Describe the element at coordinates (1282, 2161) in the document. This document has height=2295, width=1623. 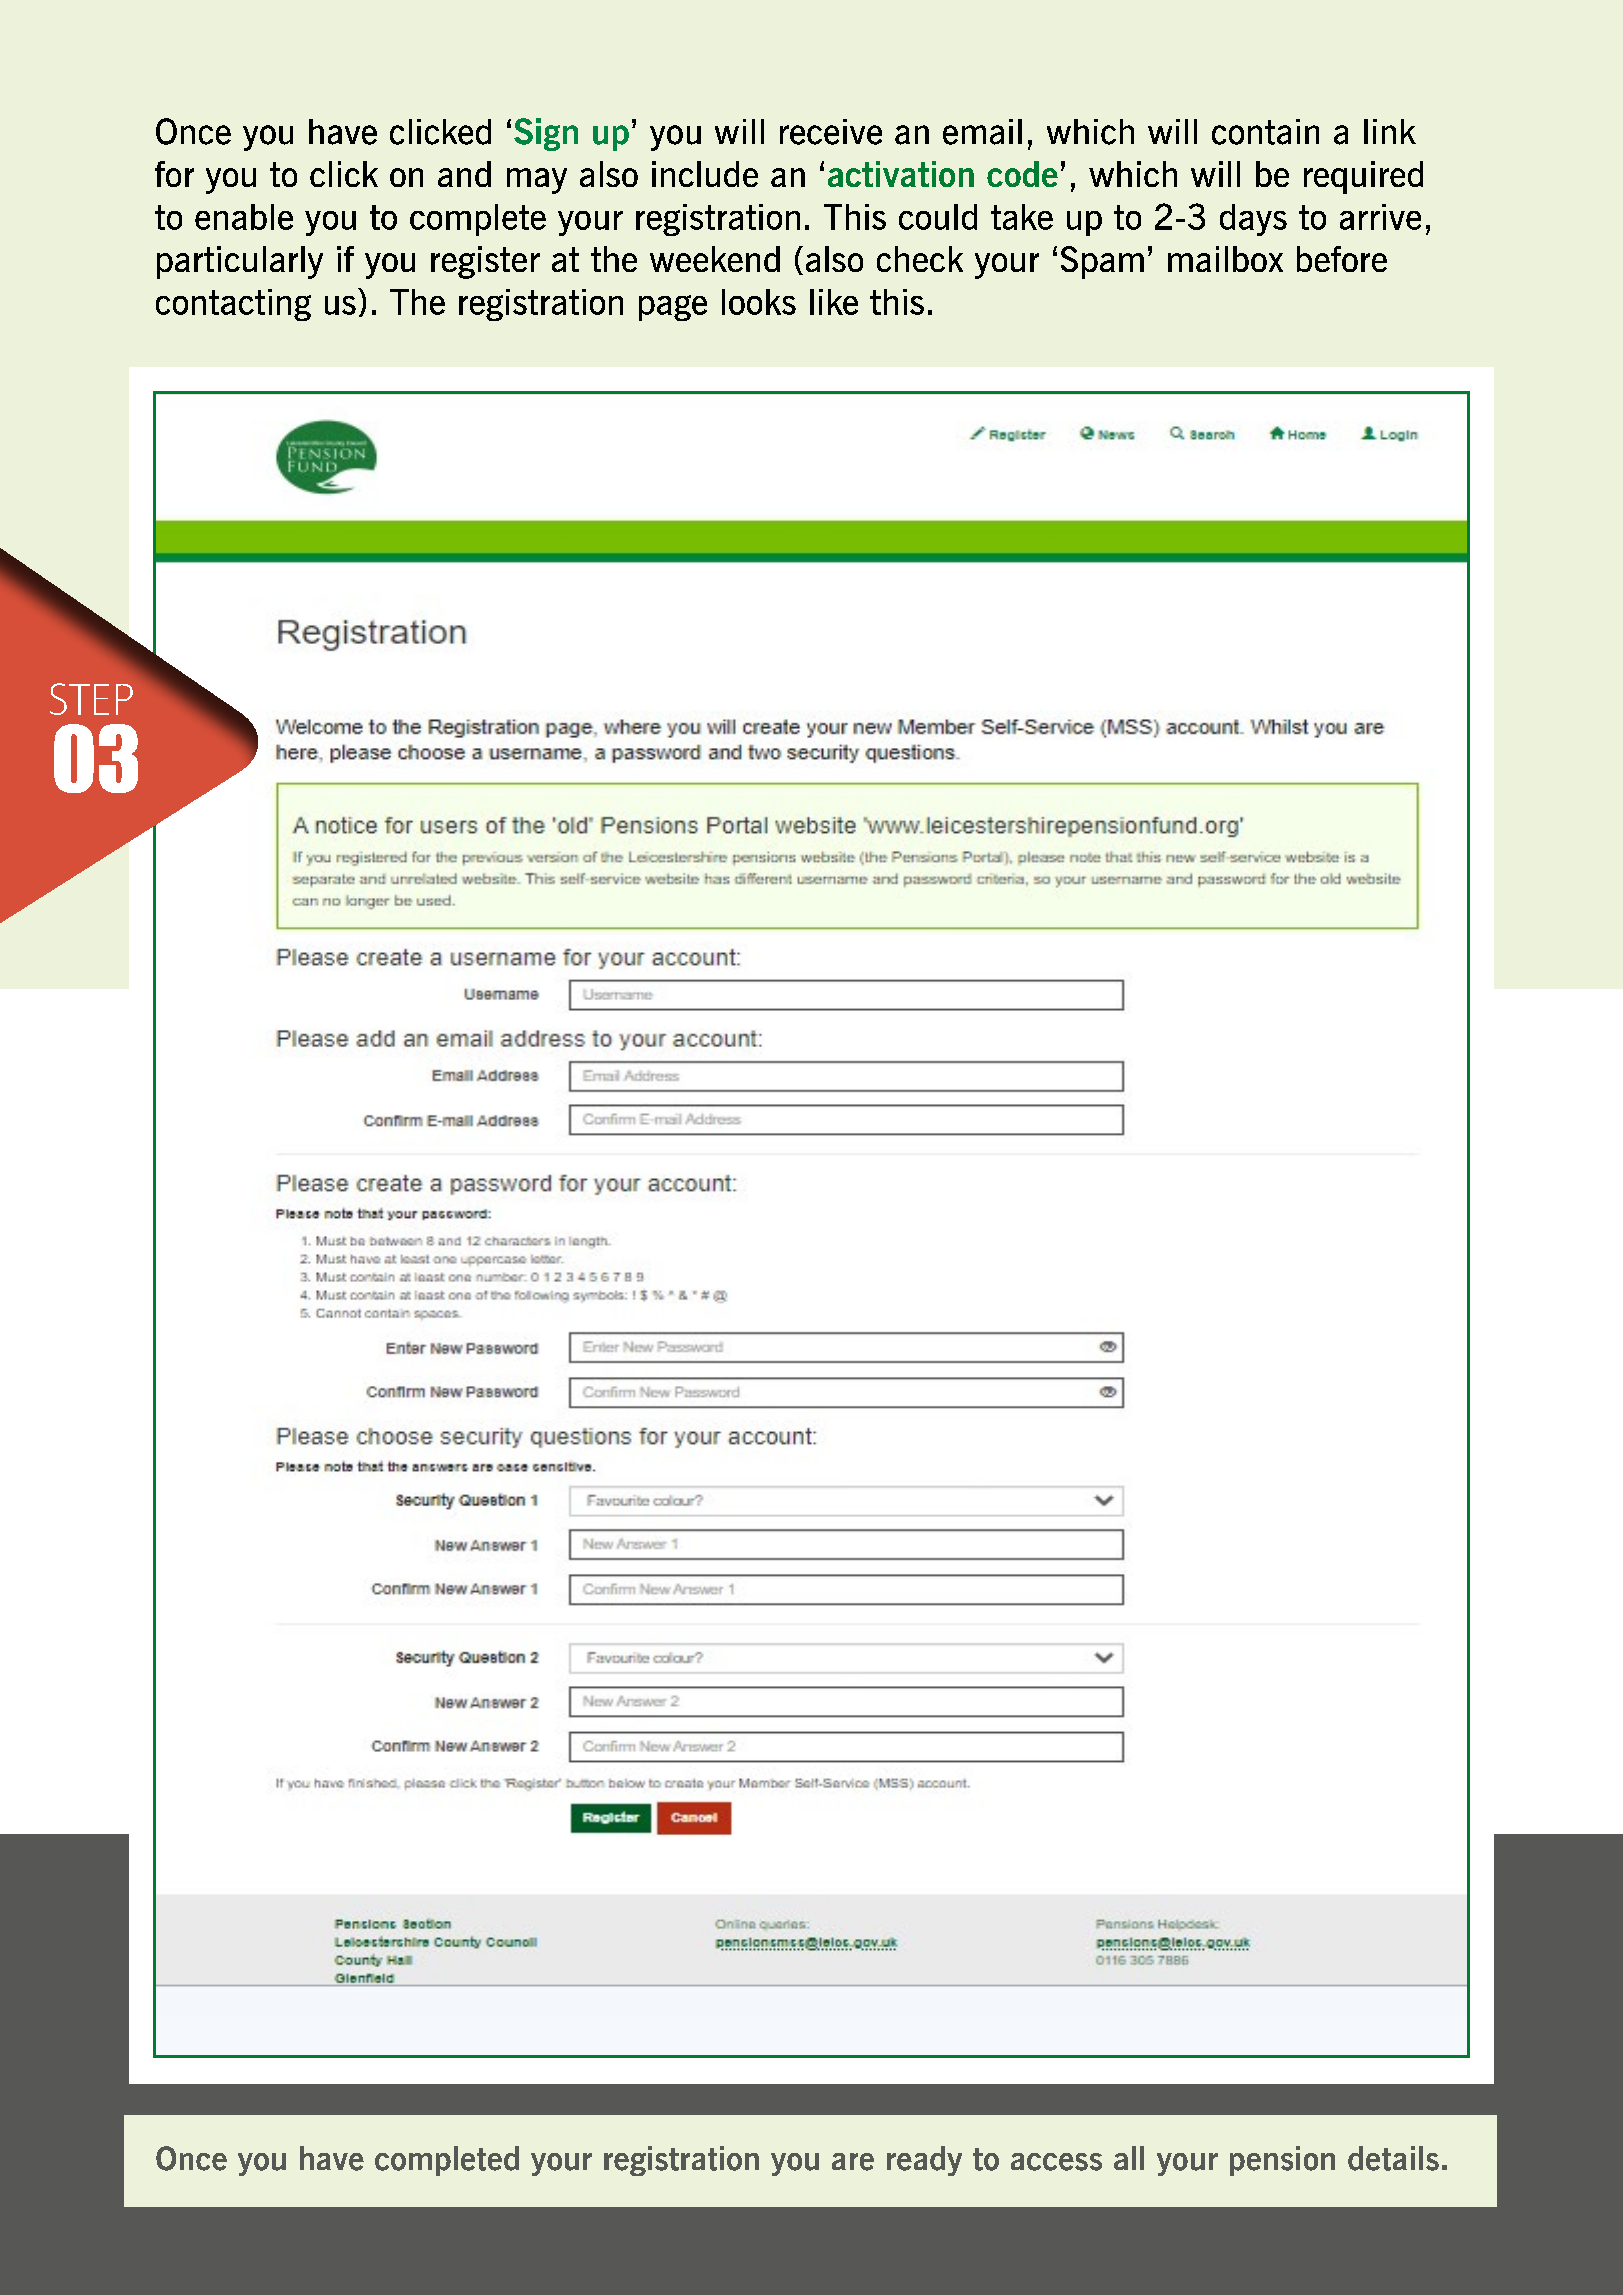
I see `pension` at that location.
